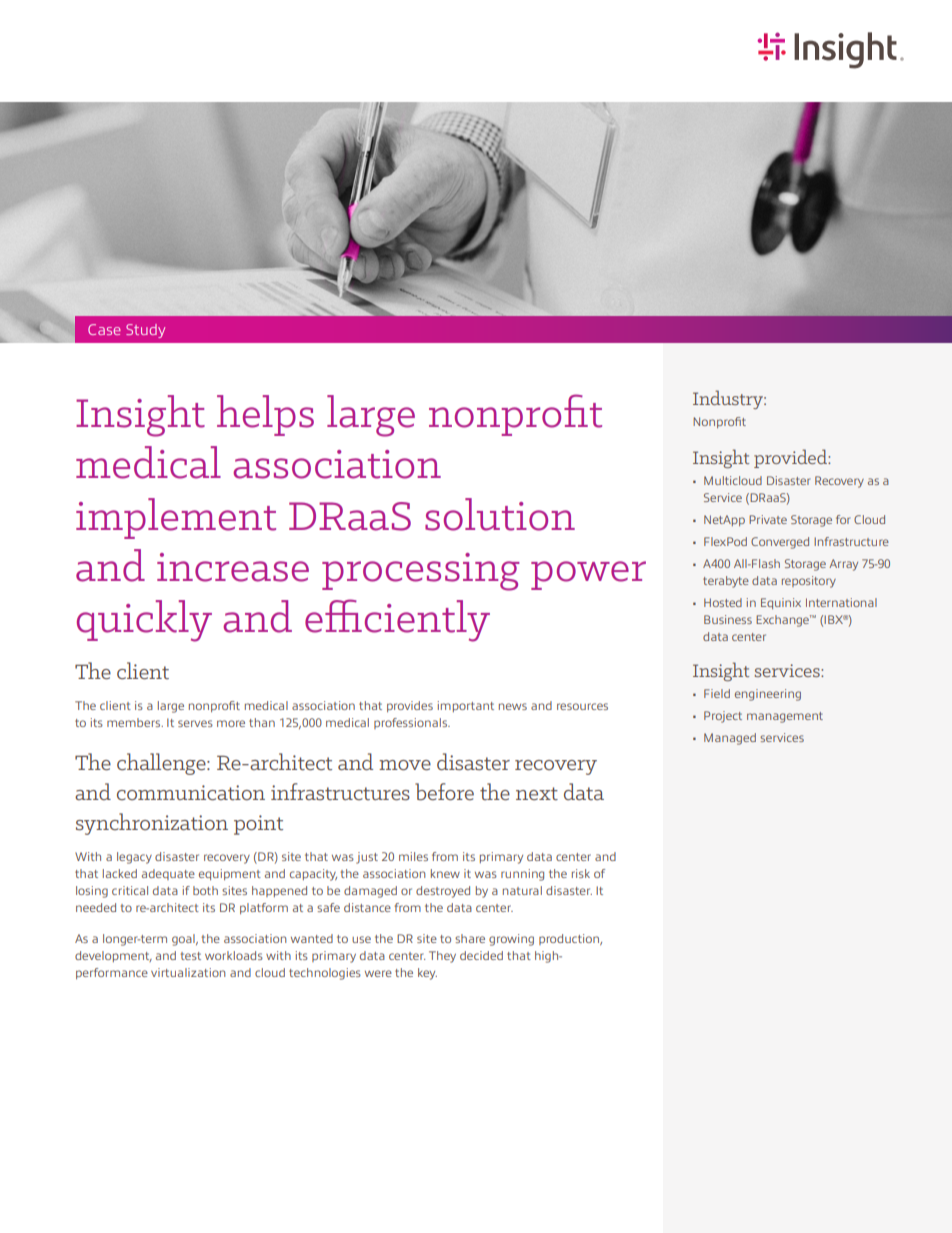 The width and height of the image is (952, 1233). Describe the element at coordinates (768, 519) in the image. I see `Private` at that location.
